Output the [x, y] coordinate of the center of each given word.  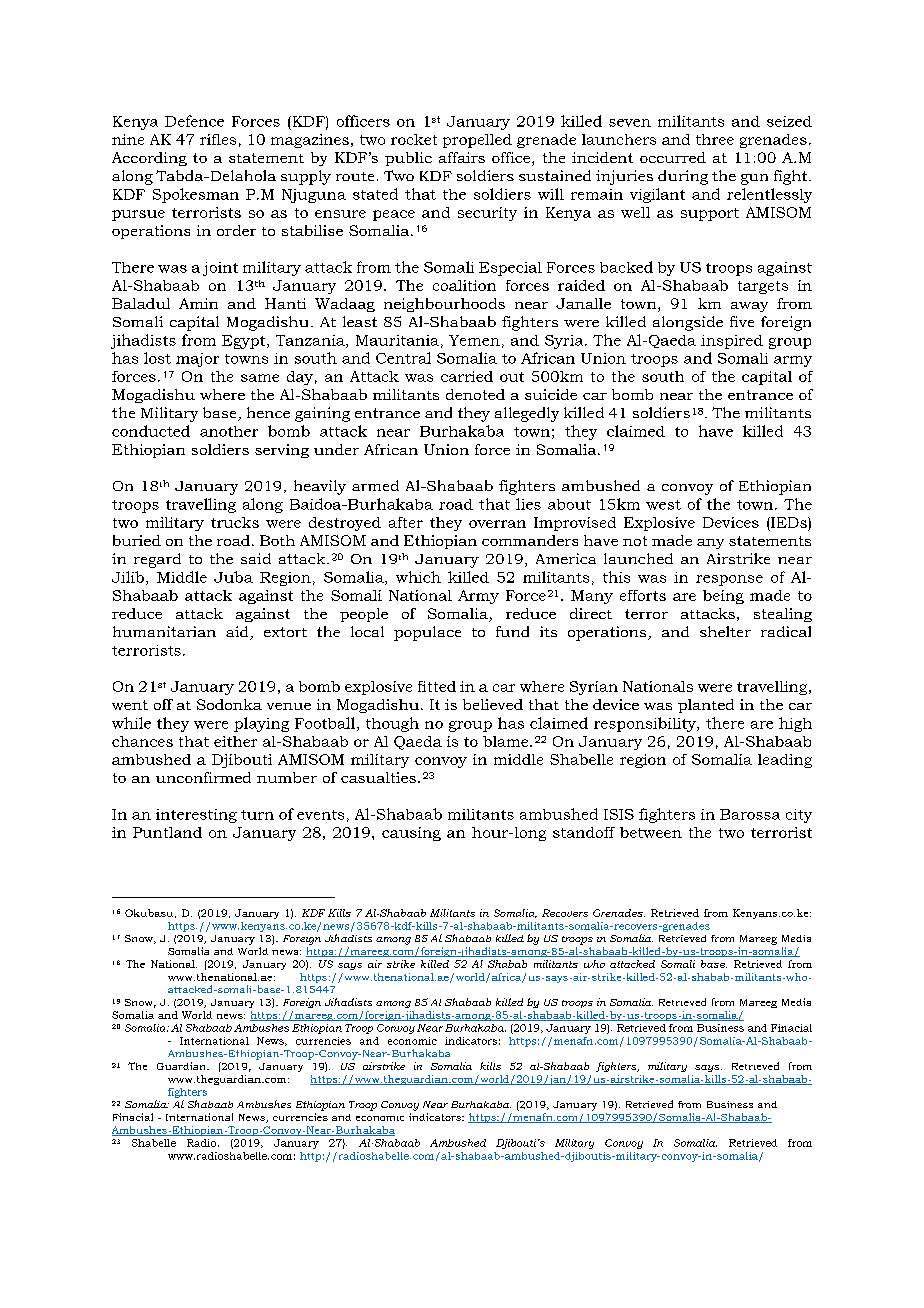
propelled [477, 141]
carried [467, 376]
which [418, 577]
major [197, 360]
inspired [732, 342]
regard [157, 560]
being [723, 597]
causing [411, 834]
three [715, 139]
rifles [218, 139]
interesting [196, 816]
